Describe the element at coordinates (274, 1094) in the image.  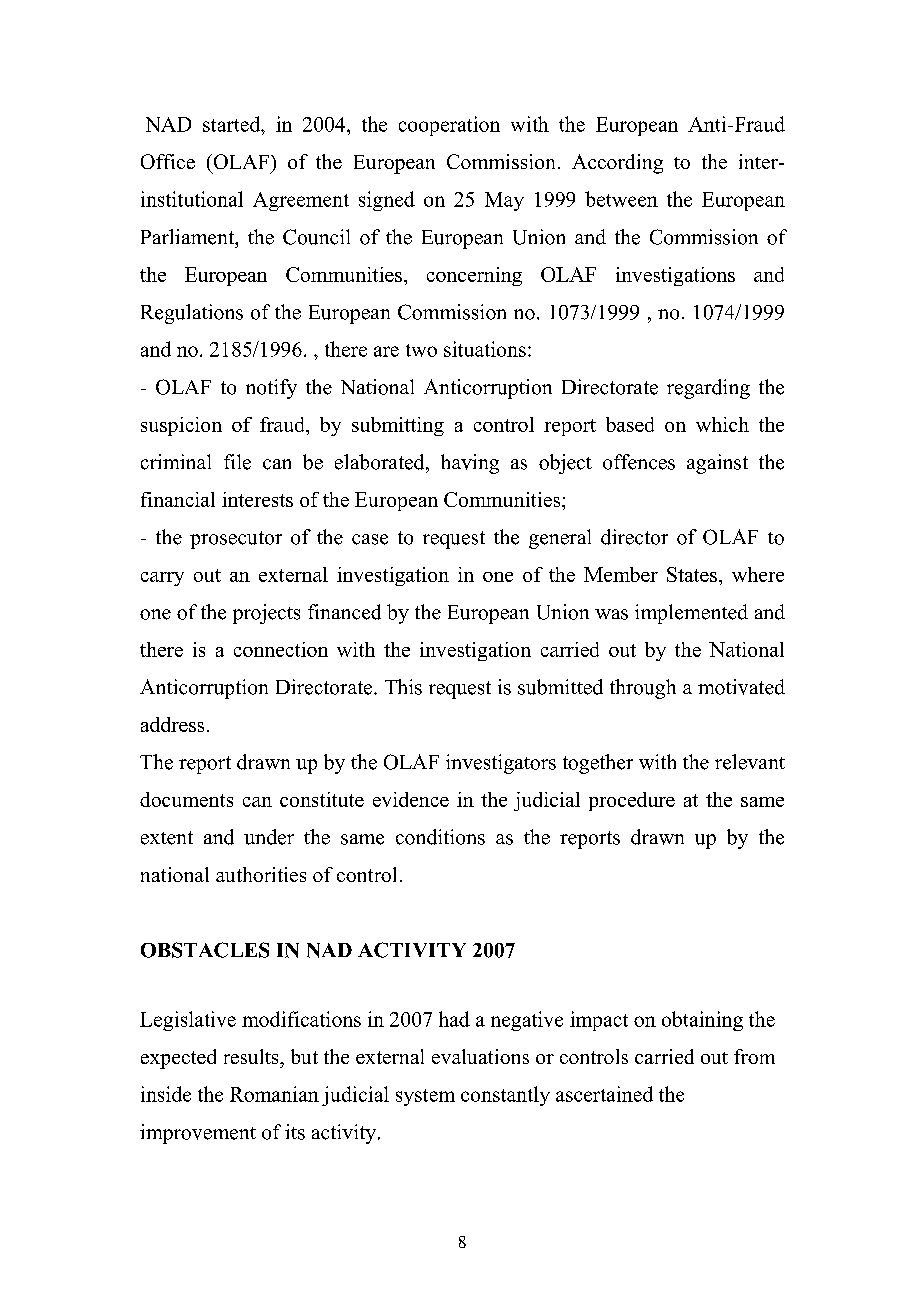
I see `Romanian` at that location.
